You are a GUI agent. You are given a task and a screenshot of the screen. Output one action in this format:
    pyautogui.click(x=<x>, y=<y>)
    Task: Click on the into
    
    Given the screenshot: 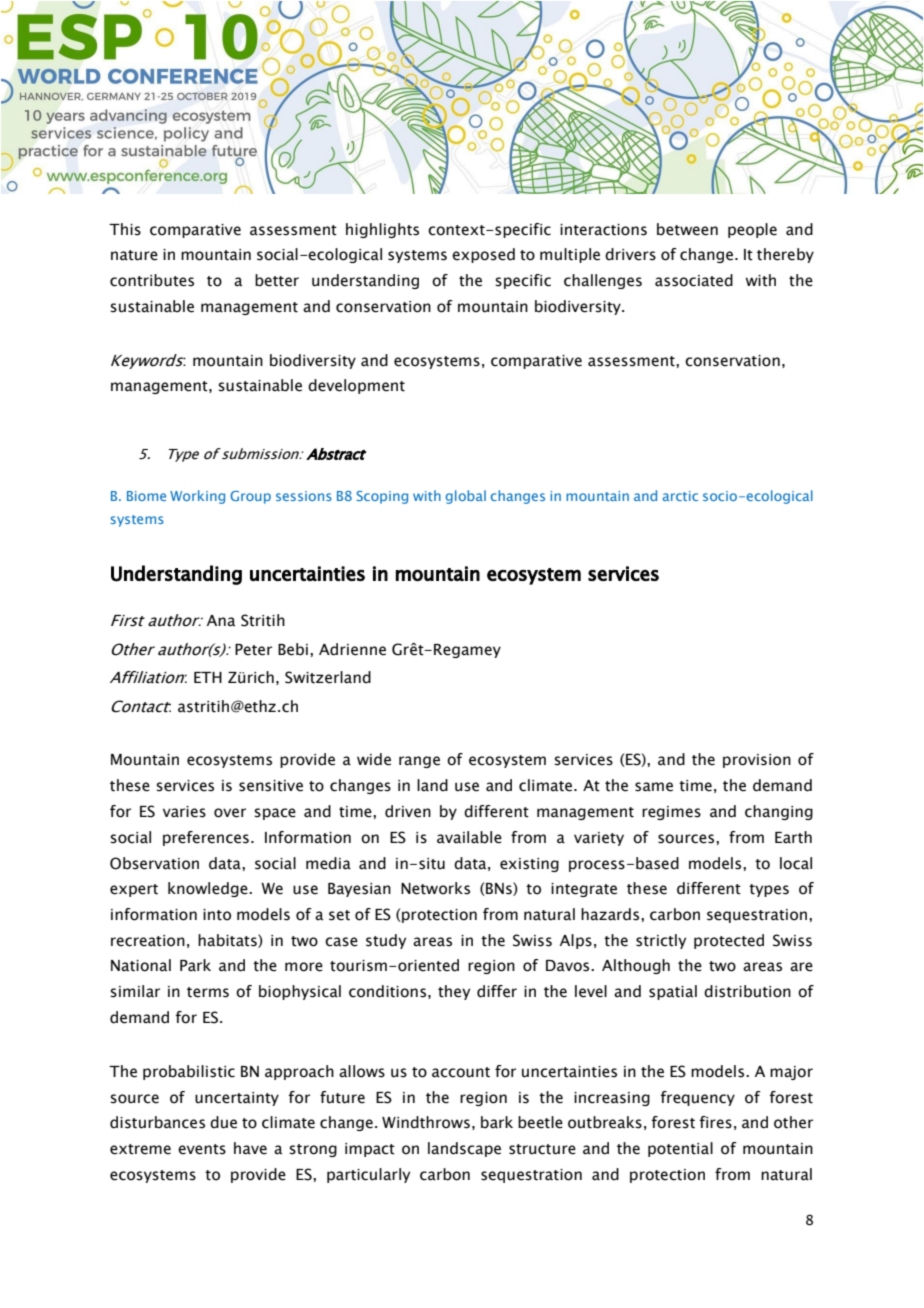 What is the action you would take?
    pyautogui.click(x=217, y=915)
